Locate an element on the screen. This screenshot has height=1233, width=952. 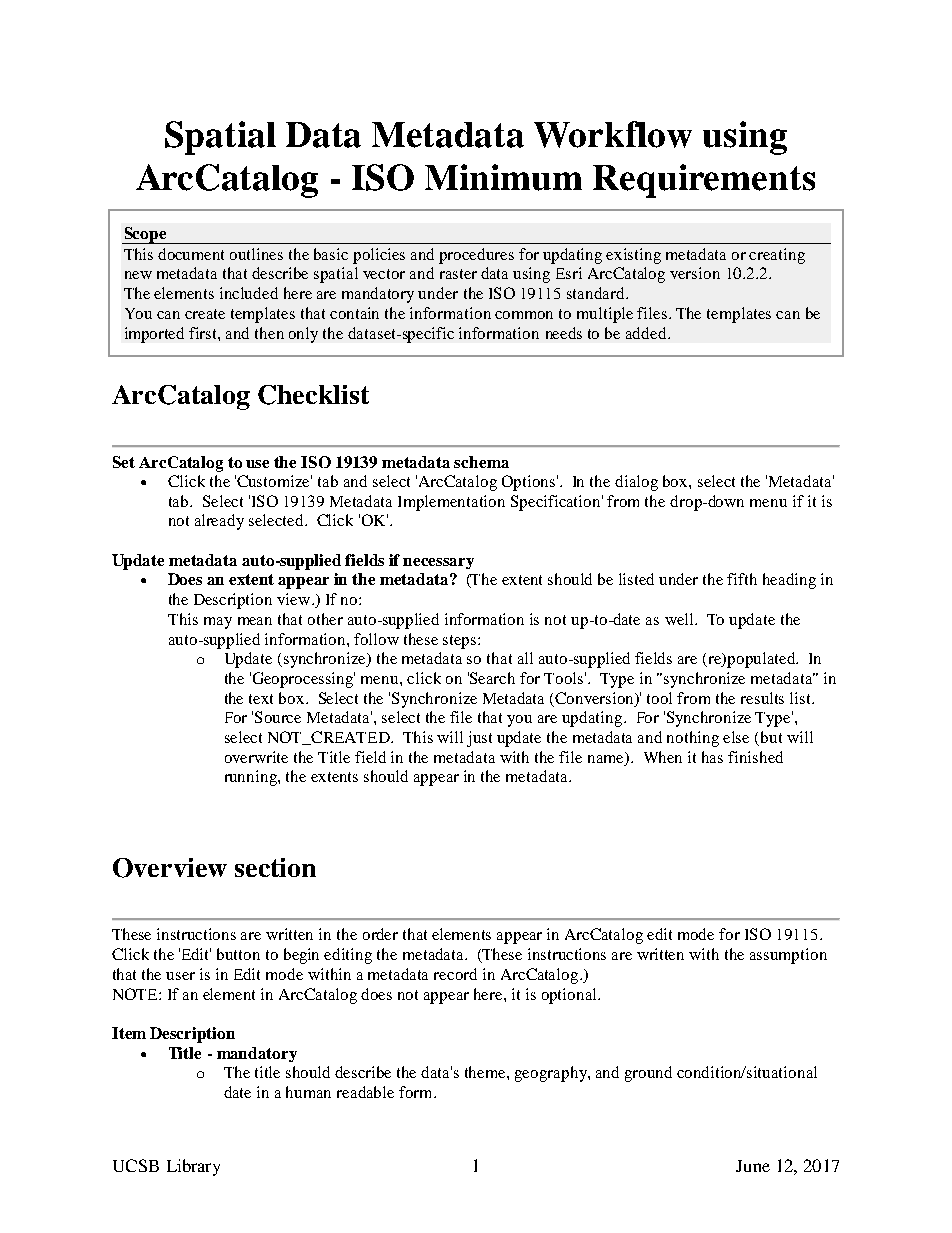
running is located at coordinates (252, 778).
